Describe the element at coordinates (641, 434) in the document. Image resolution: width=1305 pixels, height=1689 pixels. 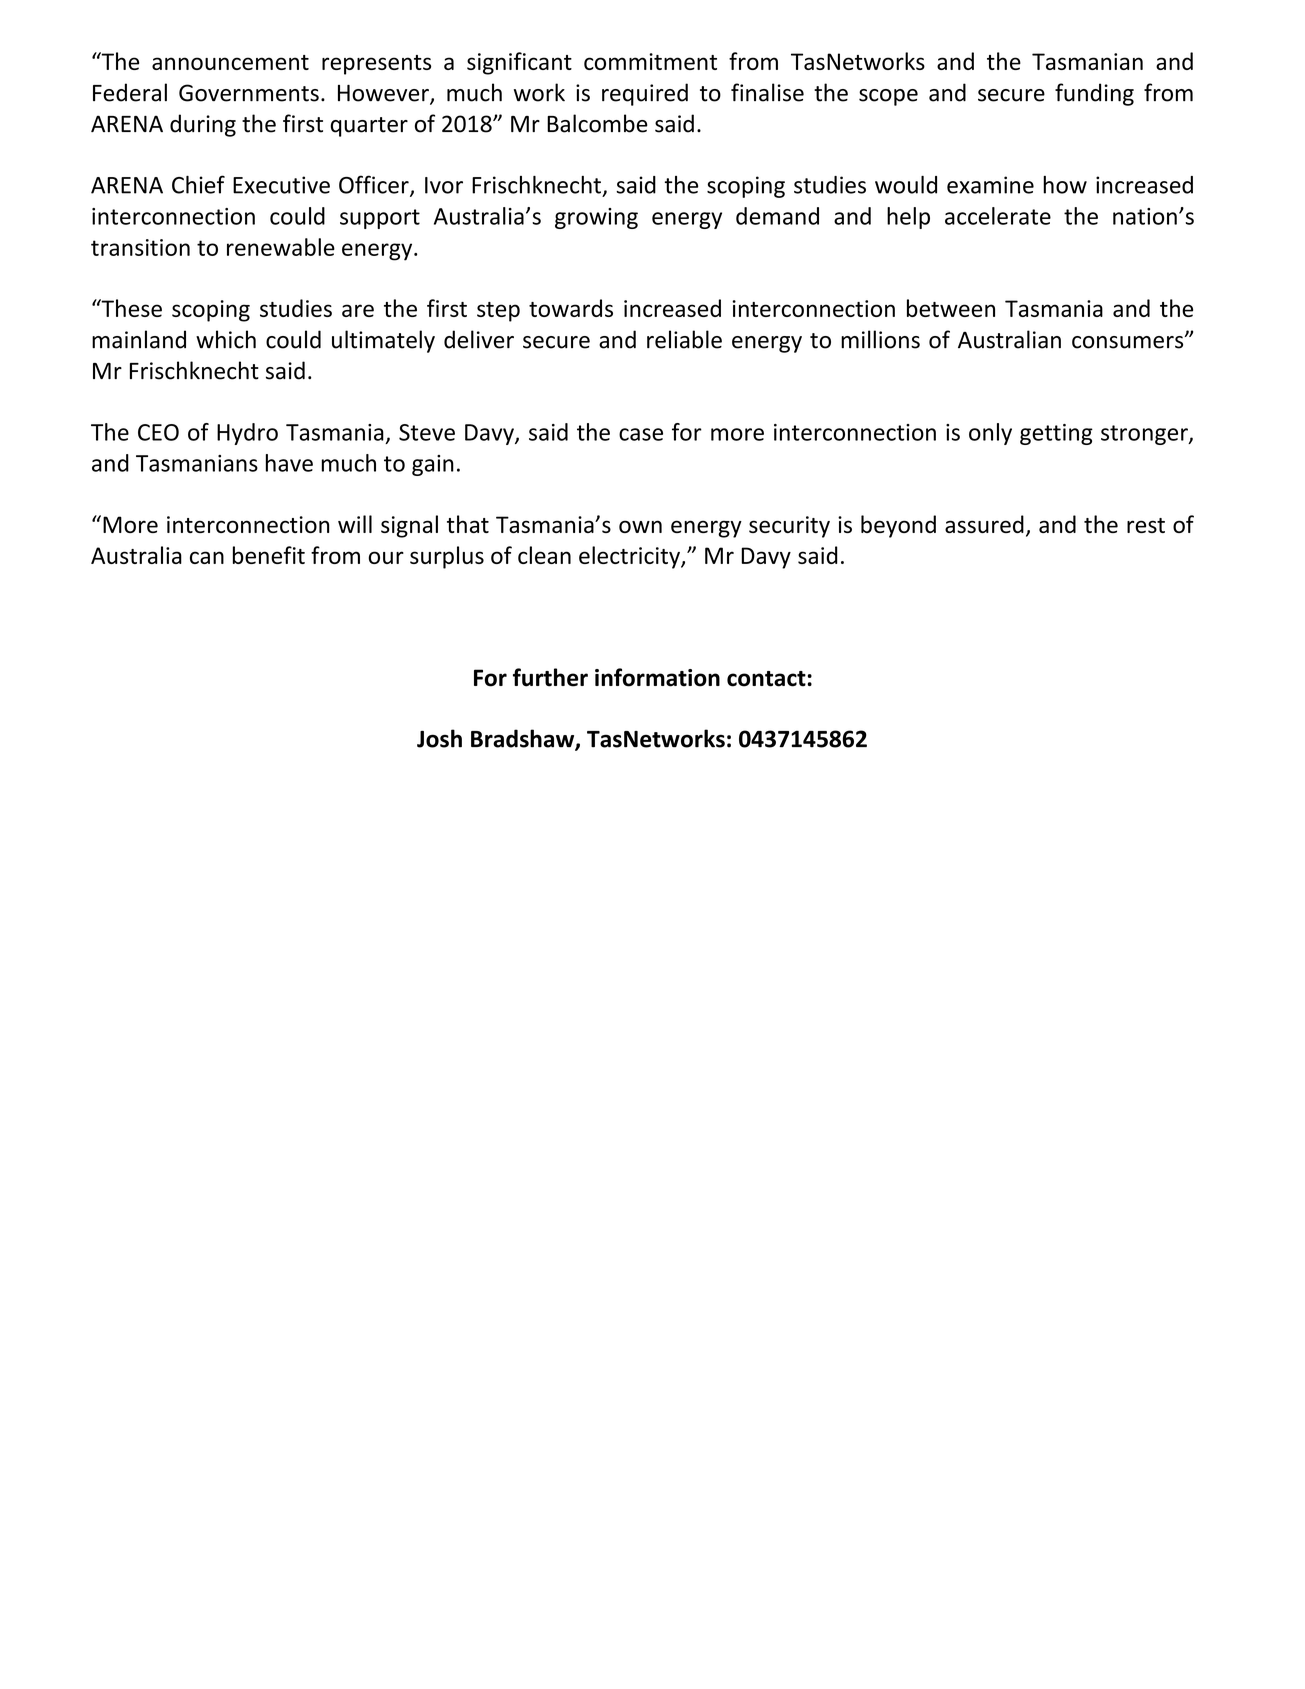
I see `case` at that location.
